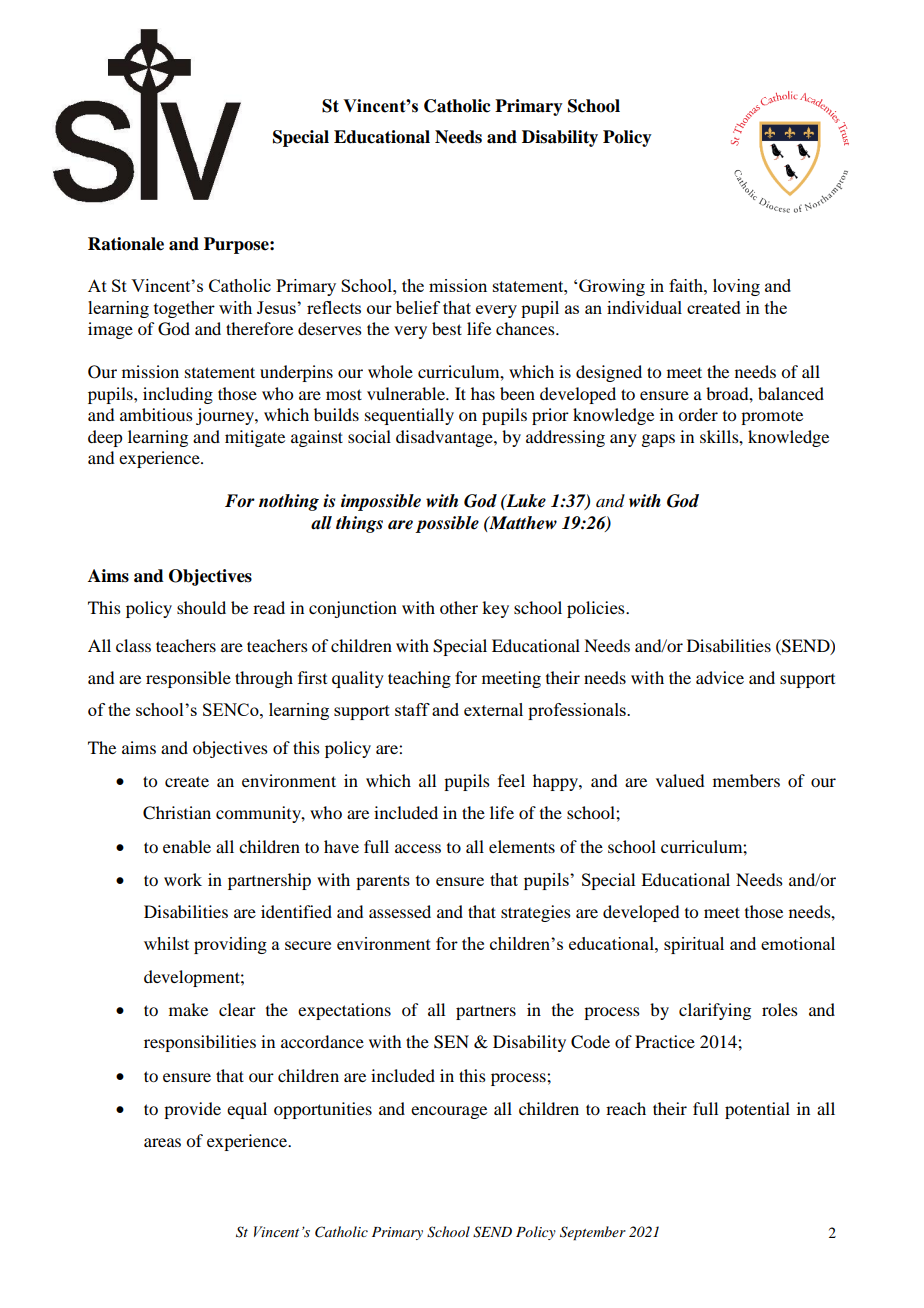 The width and height of the screenshot is (924, 1308). What do you see at coordinates (184, 309) in the screenshot?
I see `together` at bounding box center [184, 309].
